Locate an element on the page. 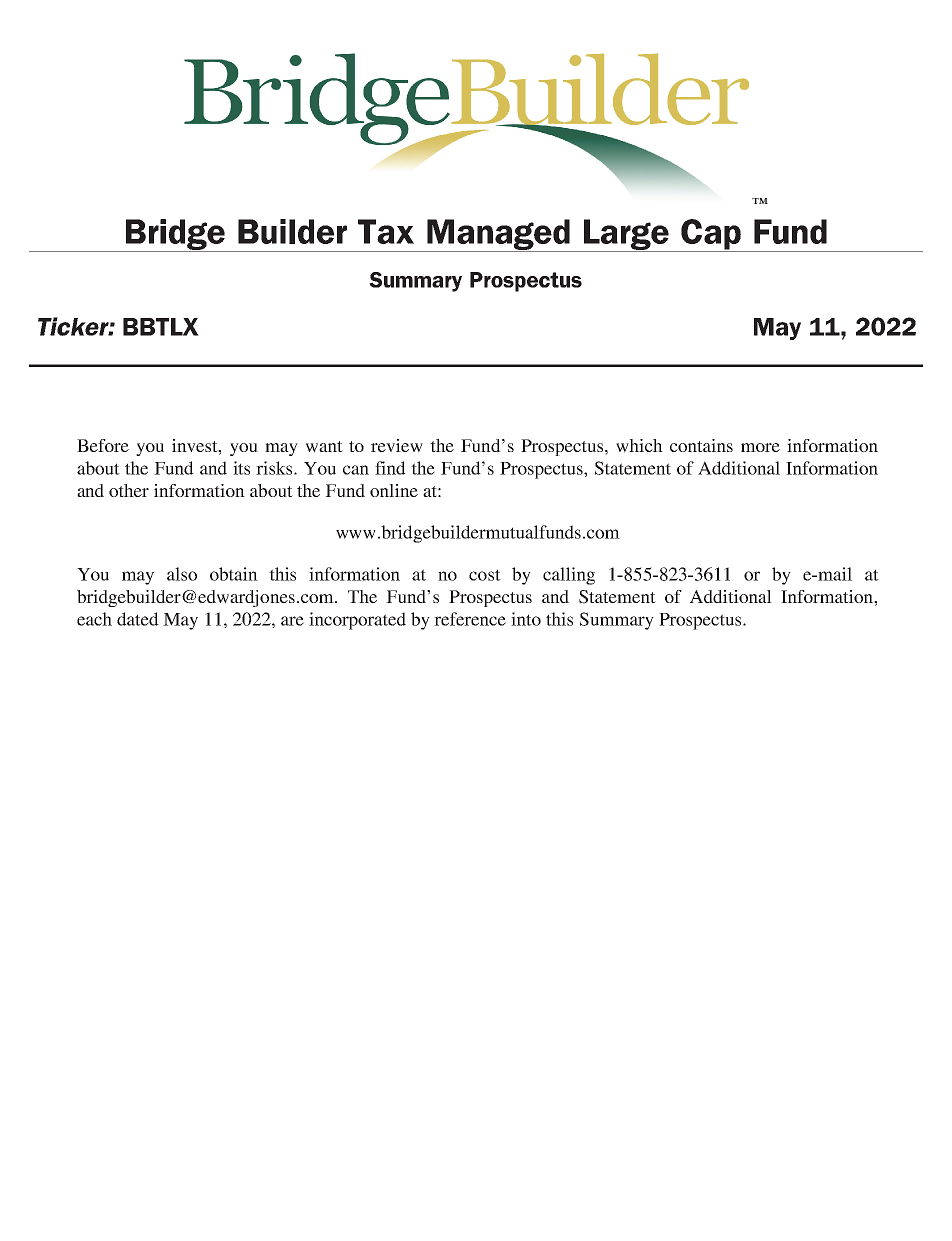 Image resolution: width=952 pixels, height=1241 pixels. online is located at coordinates (394, 490).
